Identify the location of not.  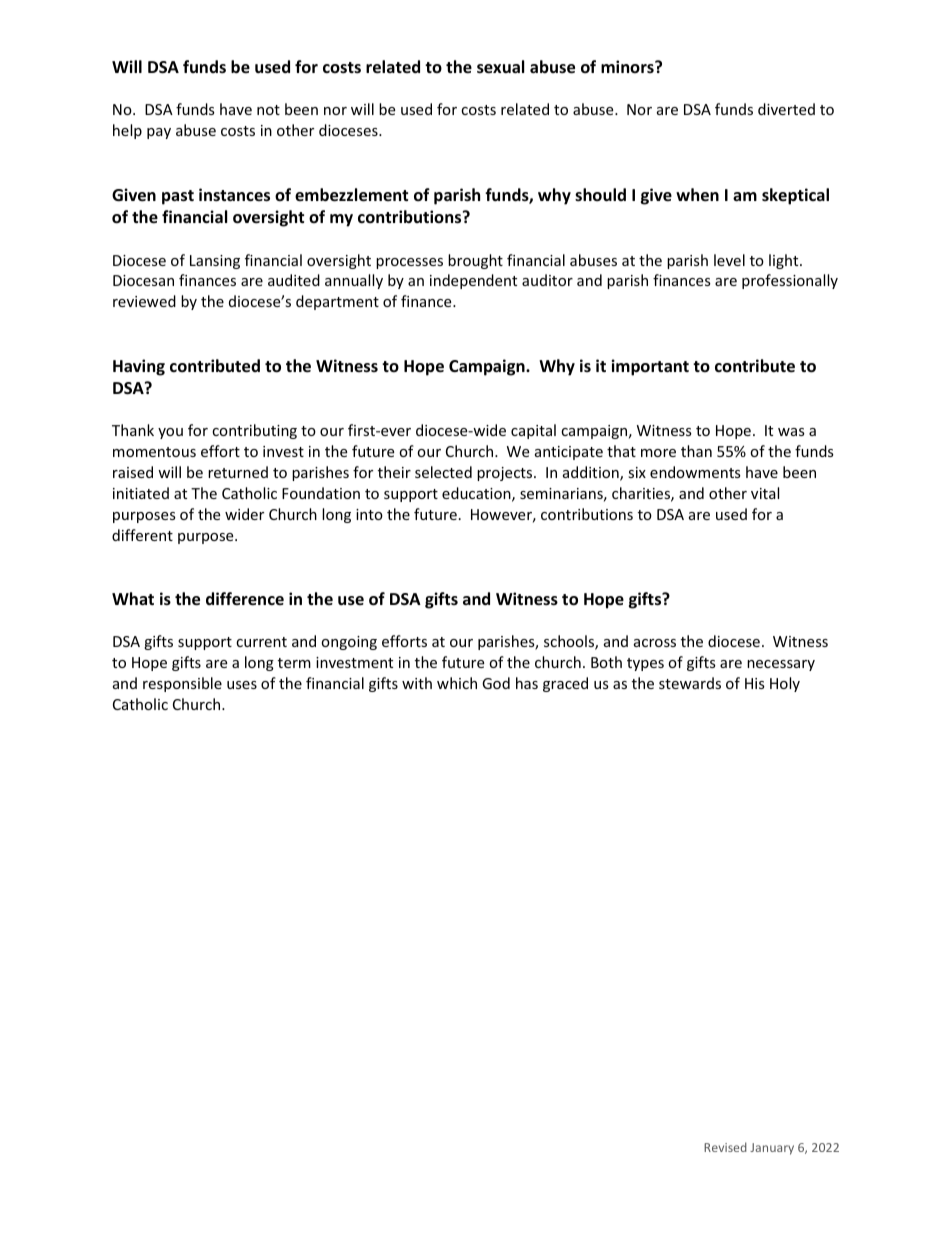
(268, 110).
